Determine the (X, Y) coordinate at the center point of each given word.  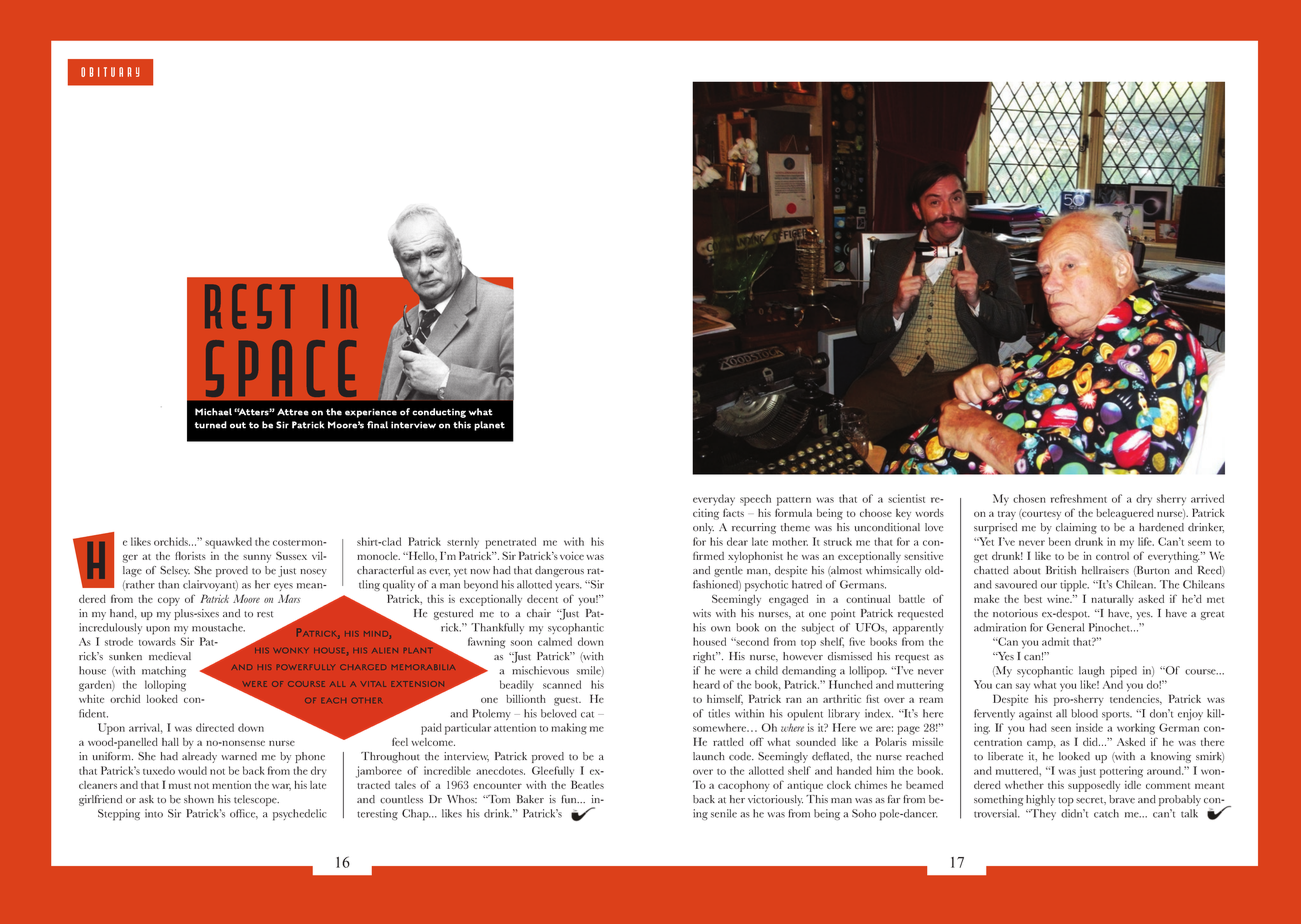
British (1061, 570)
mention (231, 785)
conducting (439, 413)
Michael (213, 412)
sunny (257, 558)
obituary (110, 72)
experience (371, 413)
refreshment (1079, 498)
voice (572, 555)
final (377, 425)
